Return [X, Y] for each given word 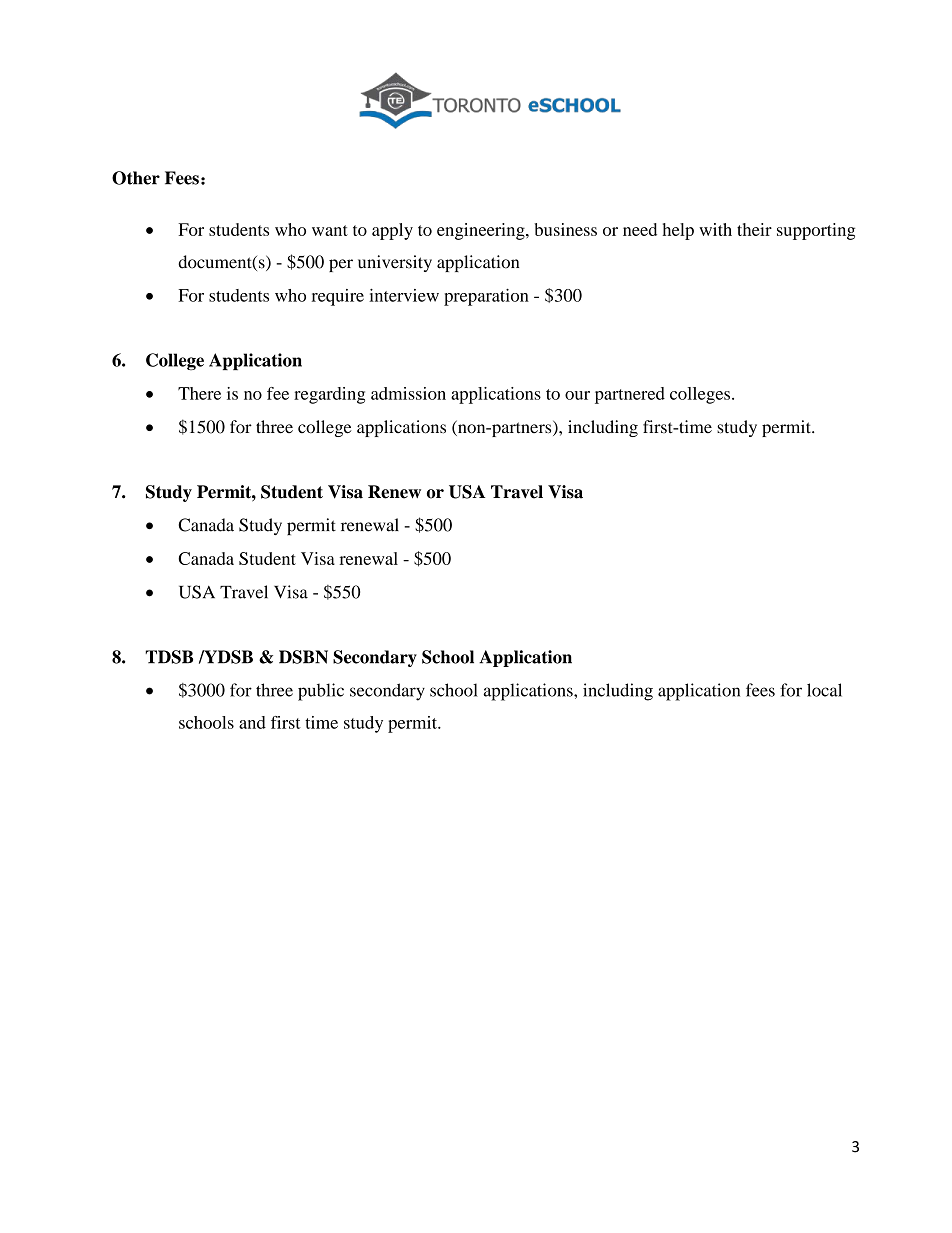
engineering [482, 231]
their [754, 229]
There [199, 393]
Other [136, 178]
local [824, 690]
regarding [329, 395]
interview [404, 295]
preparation [486, 297]
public [321, 692]
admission [408, 393]
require [338, 297]
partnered [630, 395]
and [252, 722]
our [577, 395]
